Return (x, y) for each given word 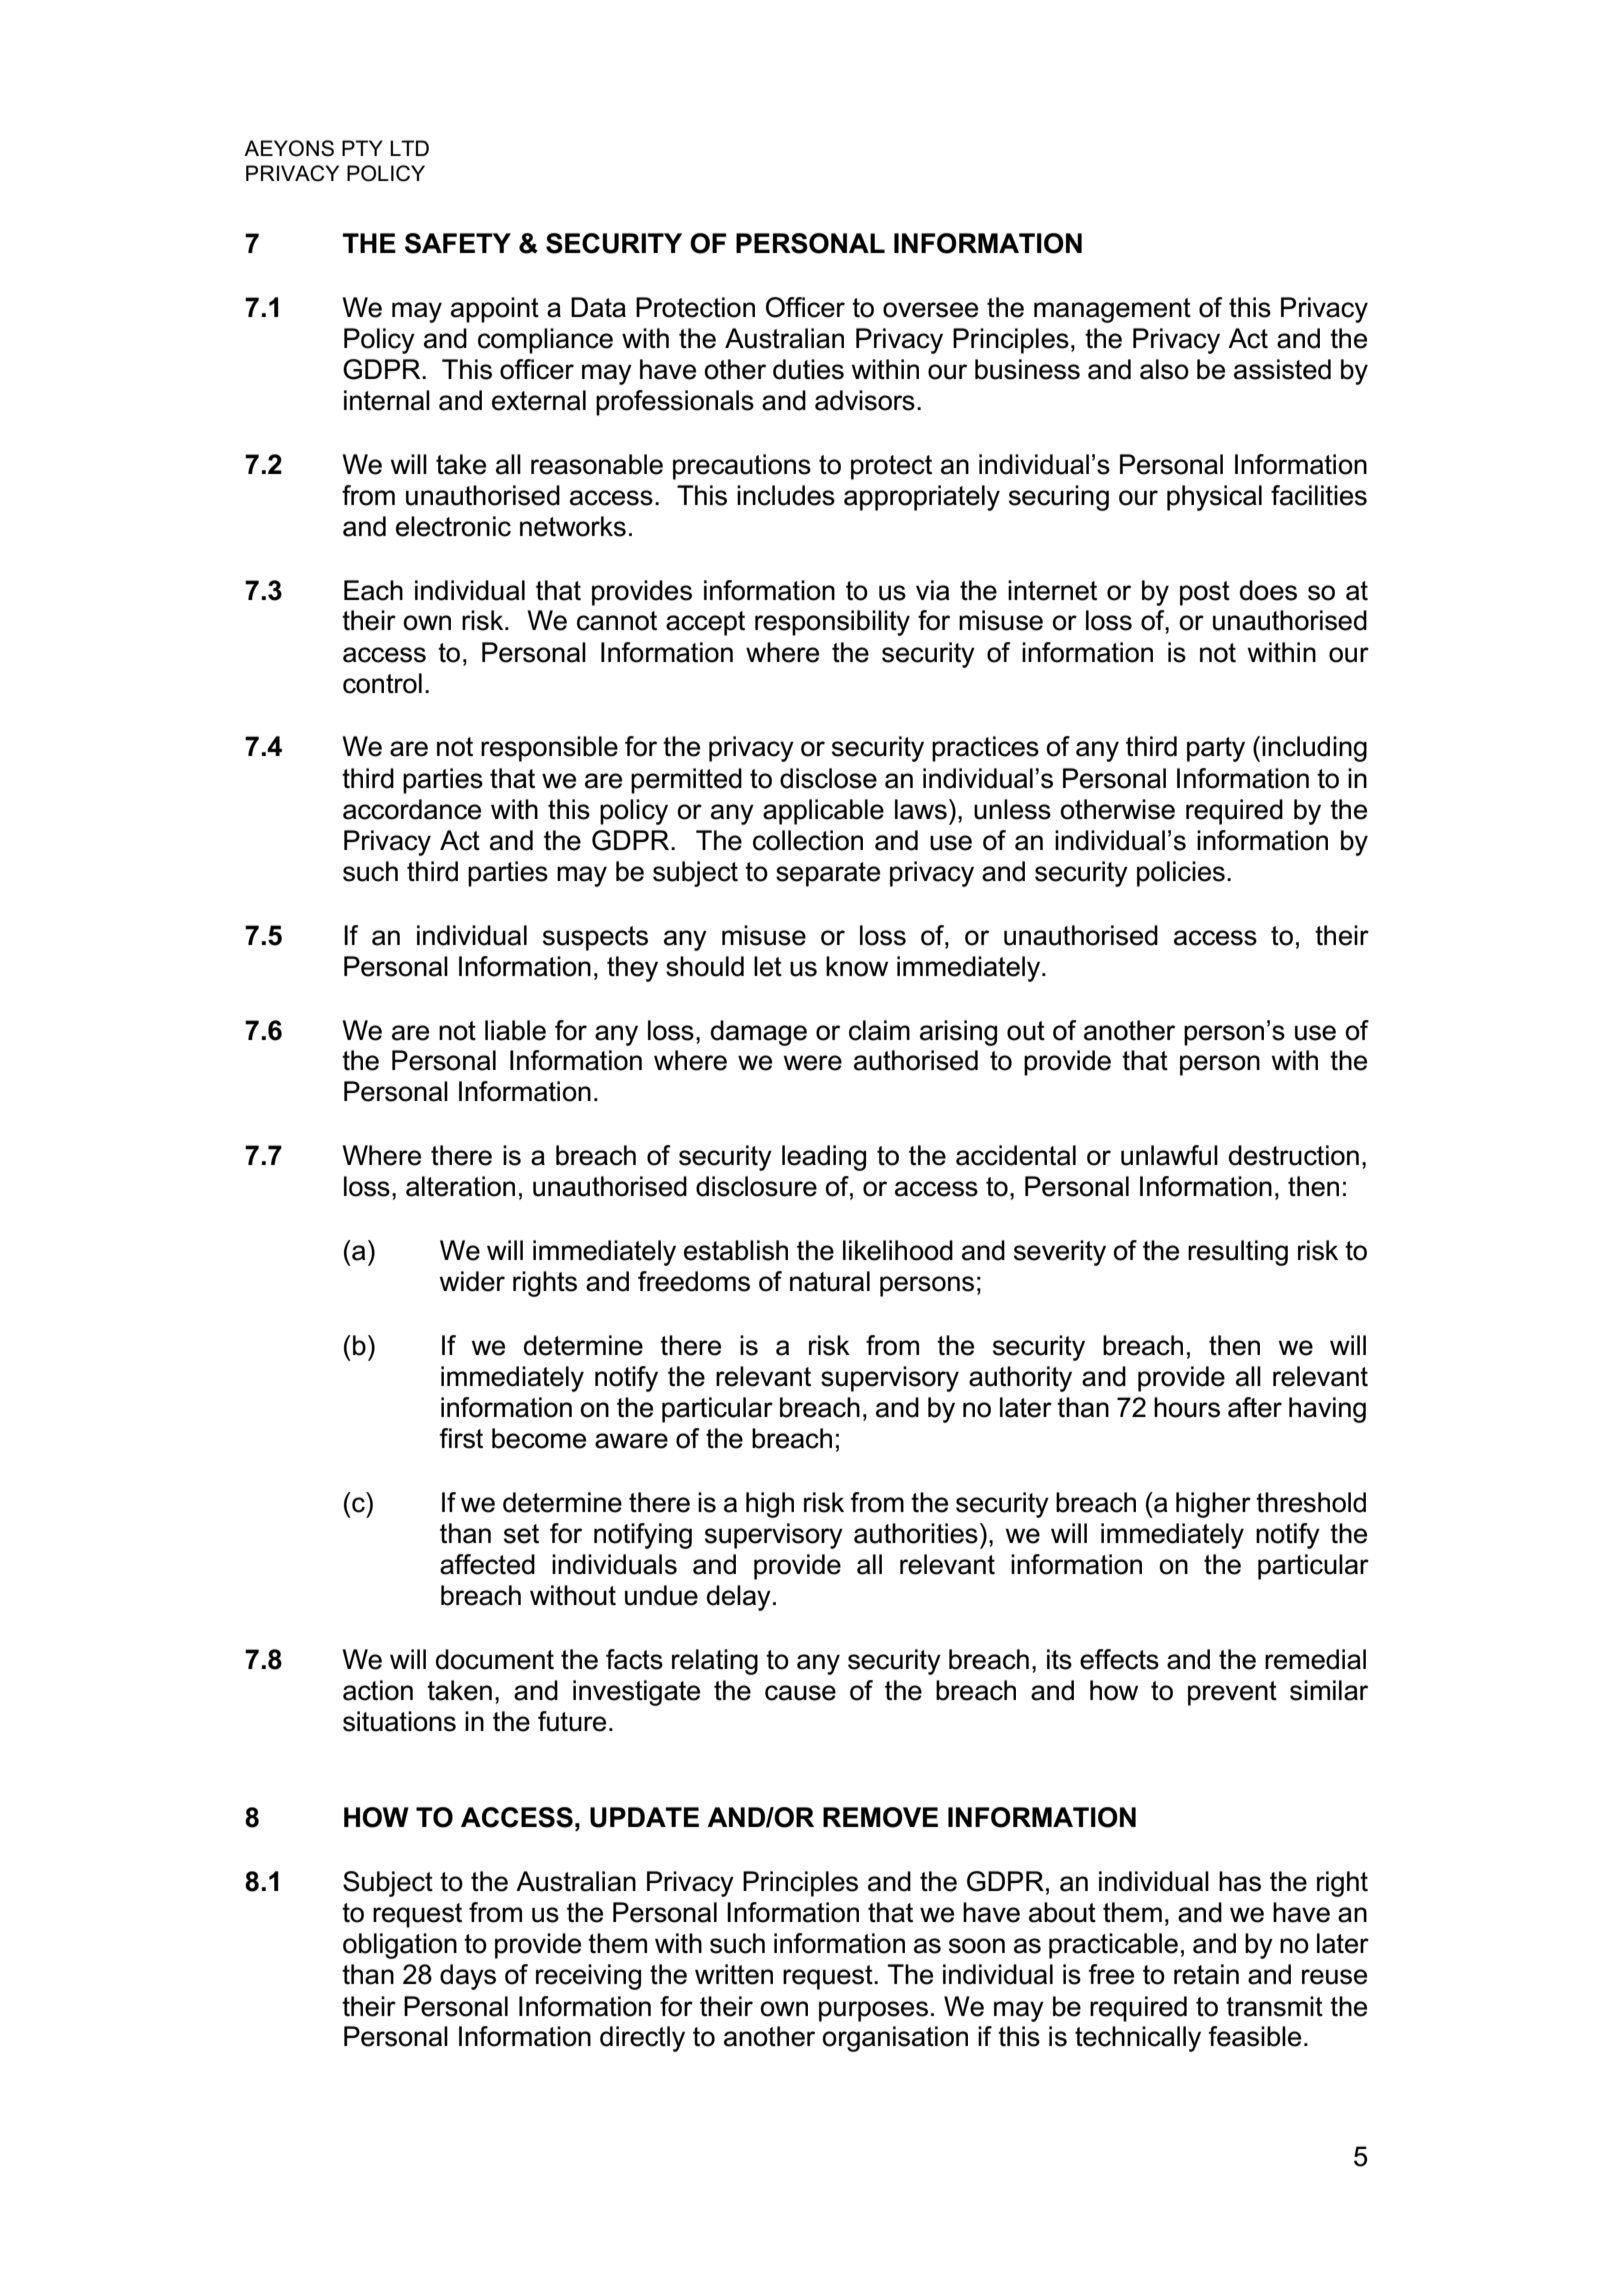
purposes (873, 2011)
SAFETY (458, 243)
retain (1206, 1974)
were (813, 1063)
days (468, 1977)
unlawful (1169, 1155)
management (1112, 310)
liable (515, 1030)
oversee (930, 310)
